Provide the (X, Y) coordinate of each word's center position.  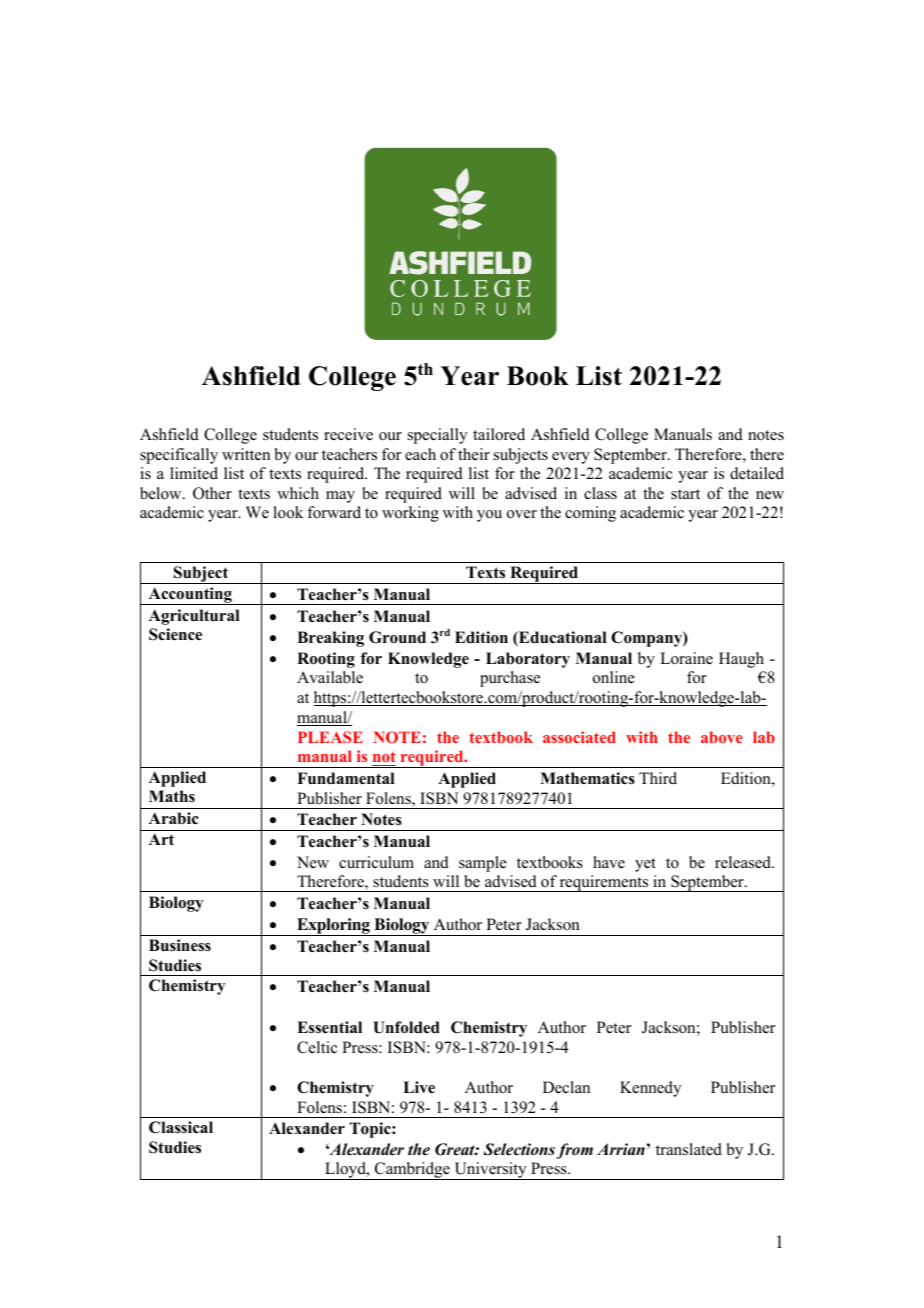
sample (483, 864)
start (685, 494)
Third (658, 778)
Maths (172, 796)
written (246, 454)
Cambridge (412, 1171)
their (474, 454)
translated (689, 1149)
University (490, 1171)
